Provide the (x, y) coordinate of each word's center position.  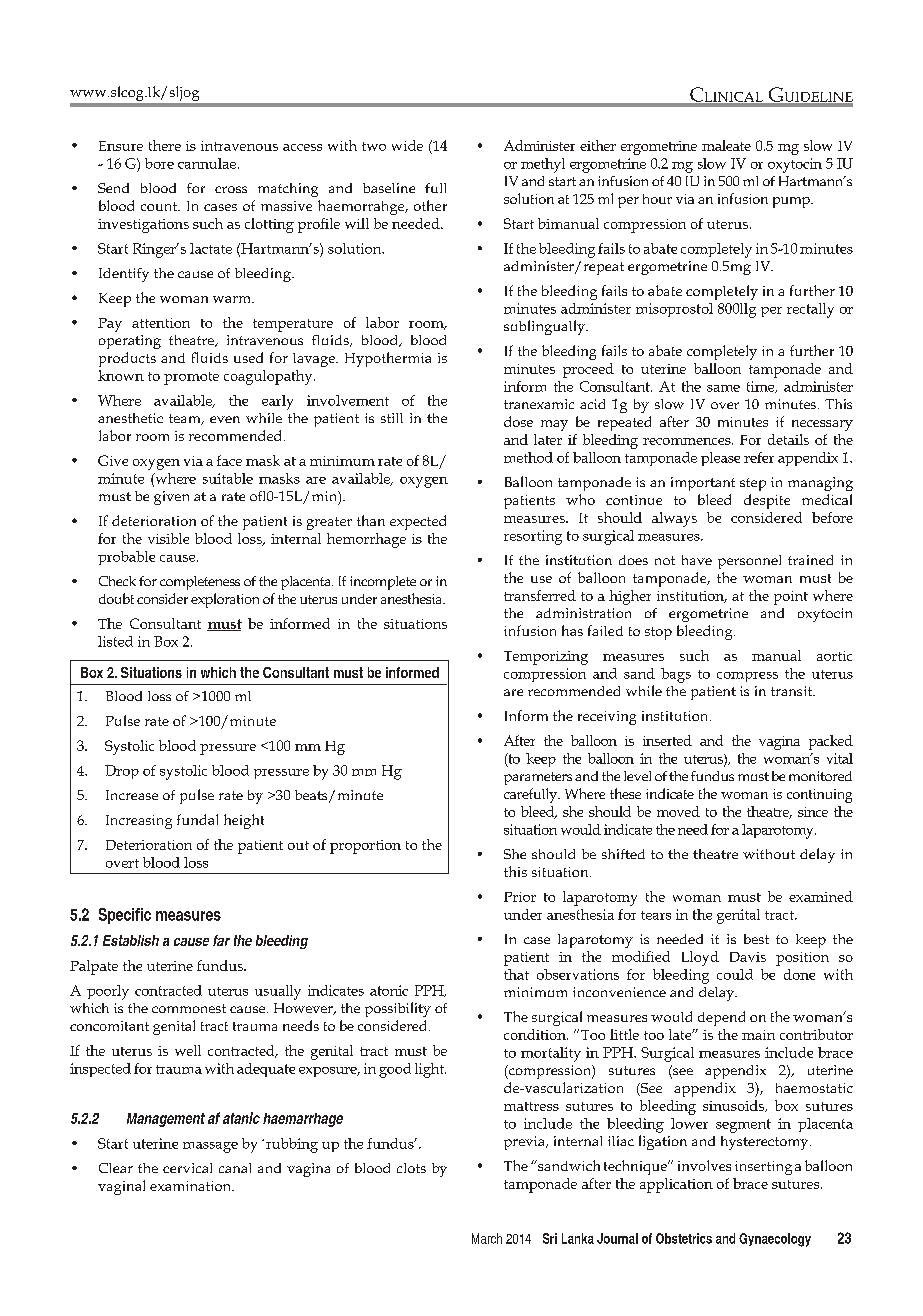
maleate (726, 145)
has (572, 630)
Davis (748, 957)
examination (192, 1186)
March (487, 1238)
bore (159, 163)
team (186, 419)
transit (793, 691)
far (221, 940)
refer (759, 457)
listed (115, 641)
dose (518, 421)
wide (407, 145)
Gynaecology (775, 1240)
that (516, 974)
